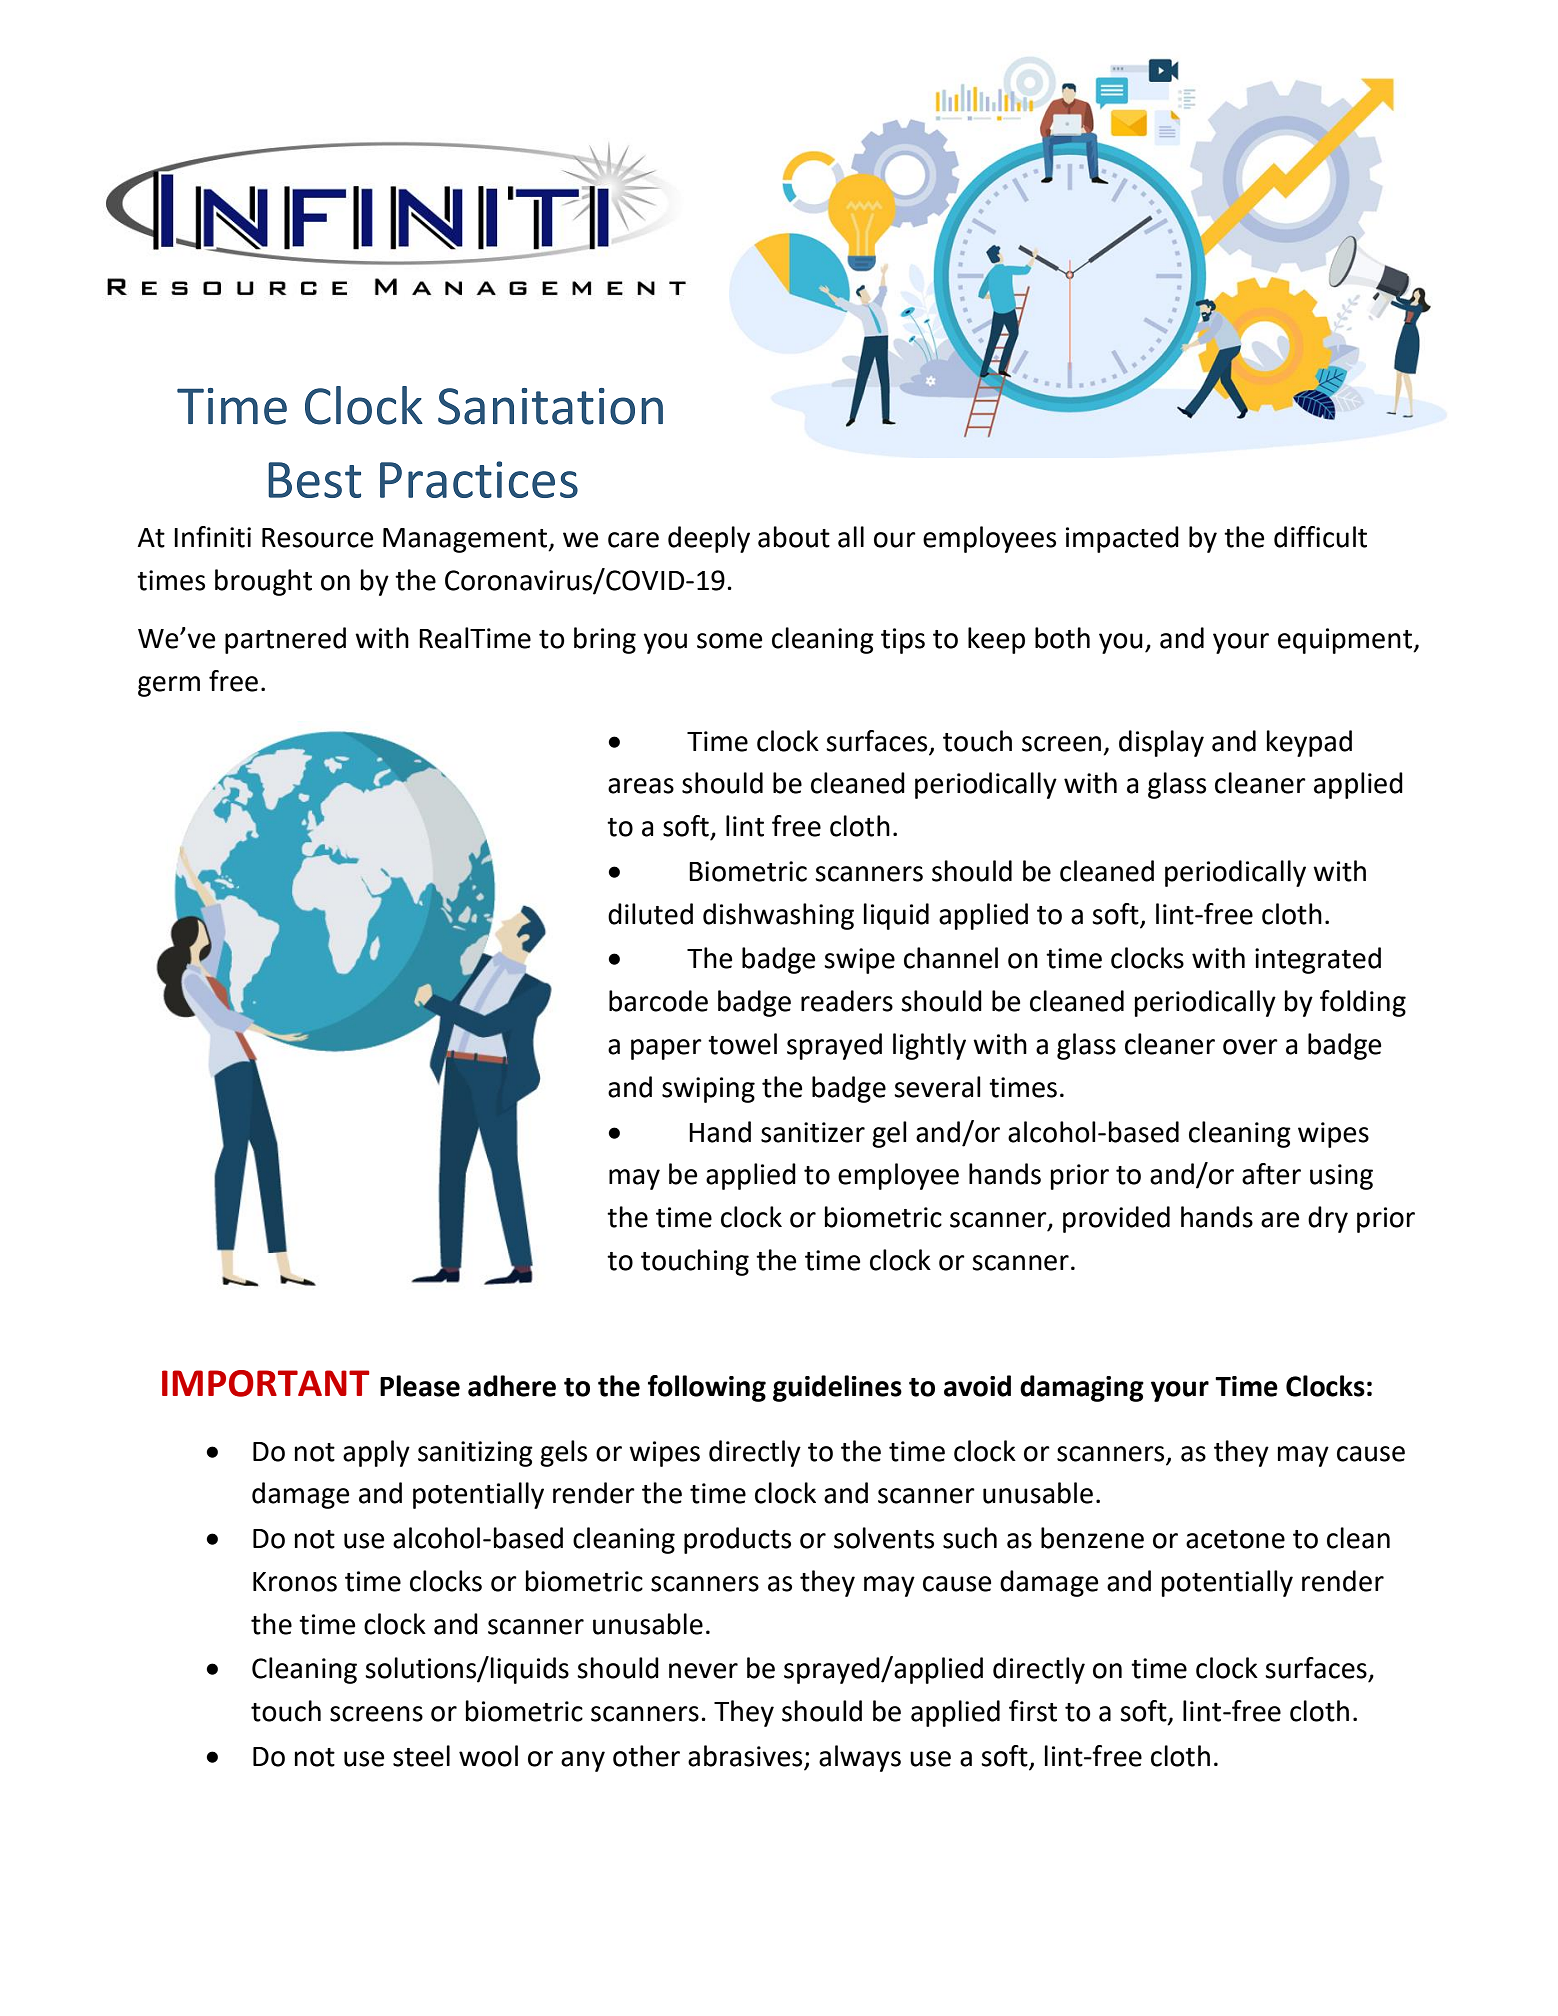  Describe the element at coordinates (421, 1756) in the screenshot. I see `steel` at that location.
